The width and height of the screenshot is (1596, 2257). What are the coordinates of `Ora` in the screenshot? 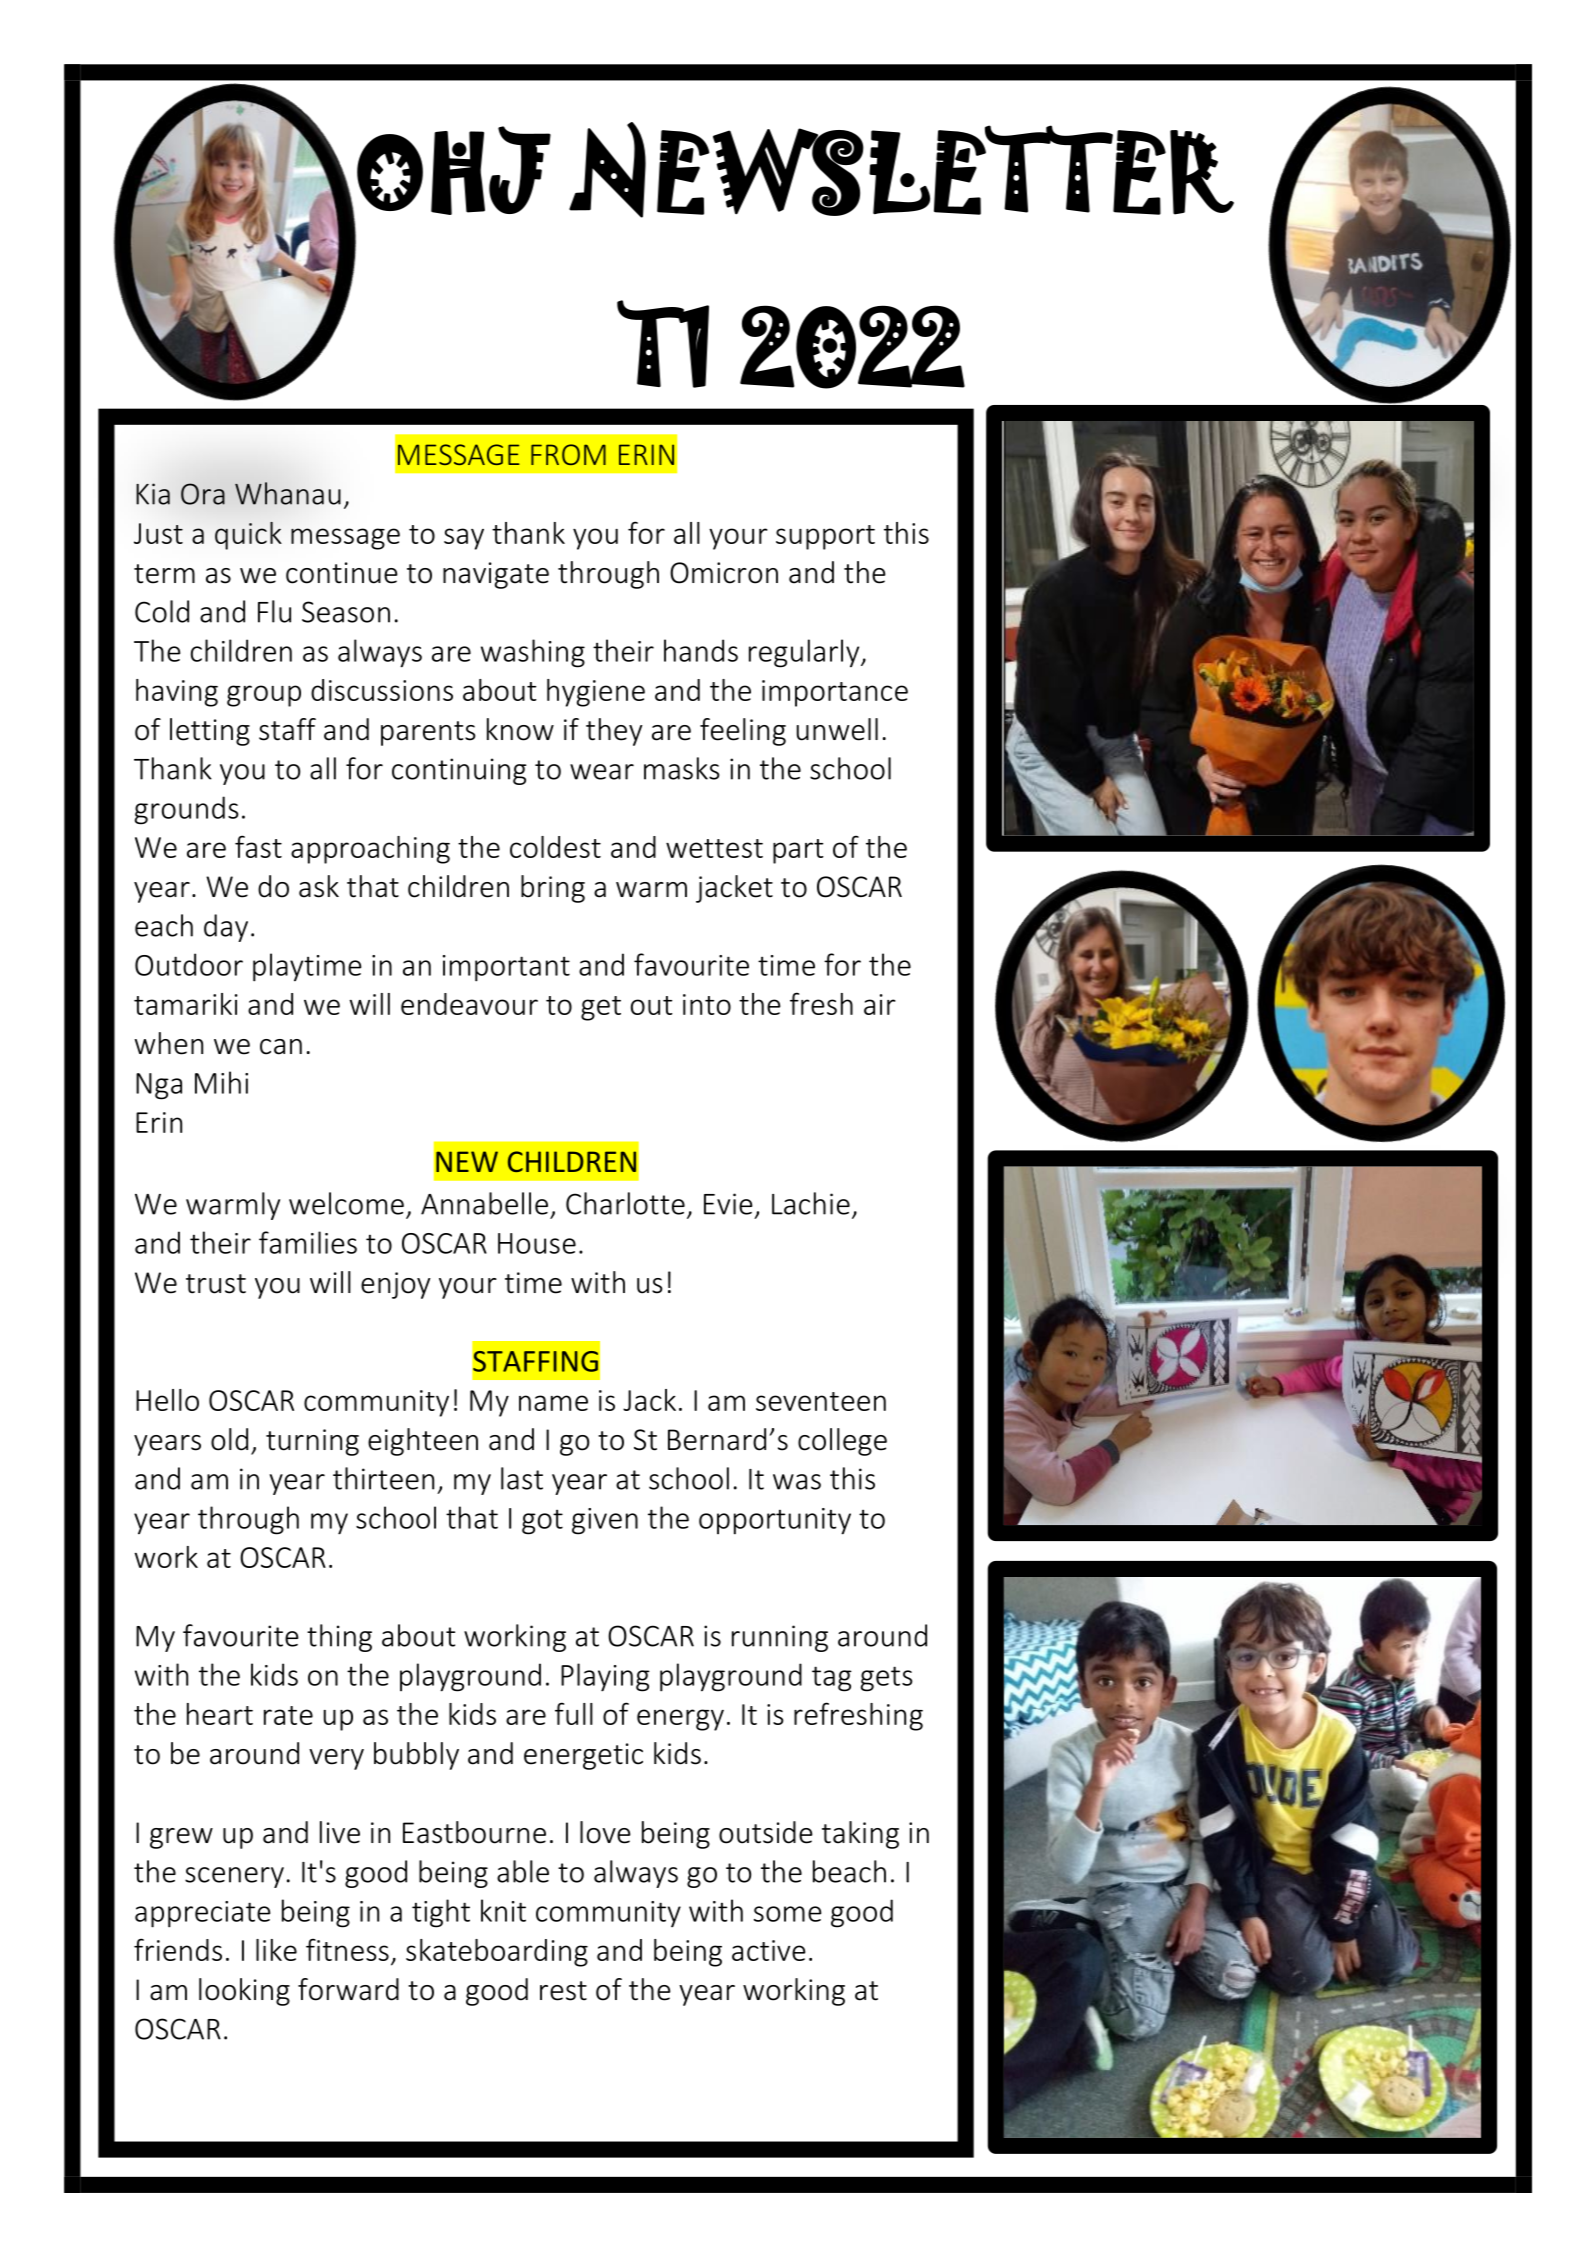 It's located at (203, 494).
